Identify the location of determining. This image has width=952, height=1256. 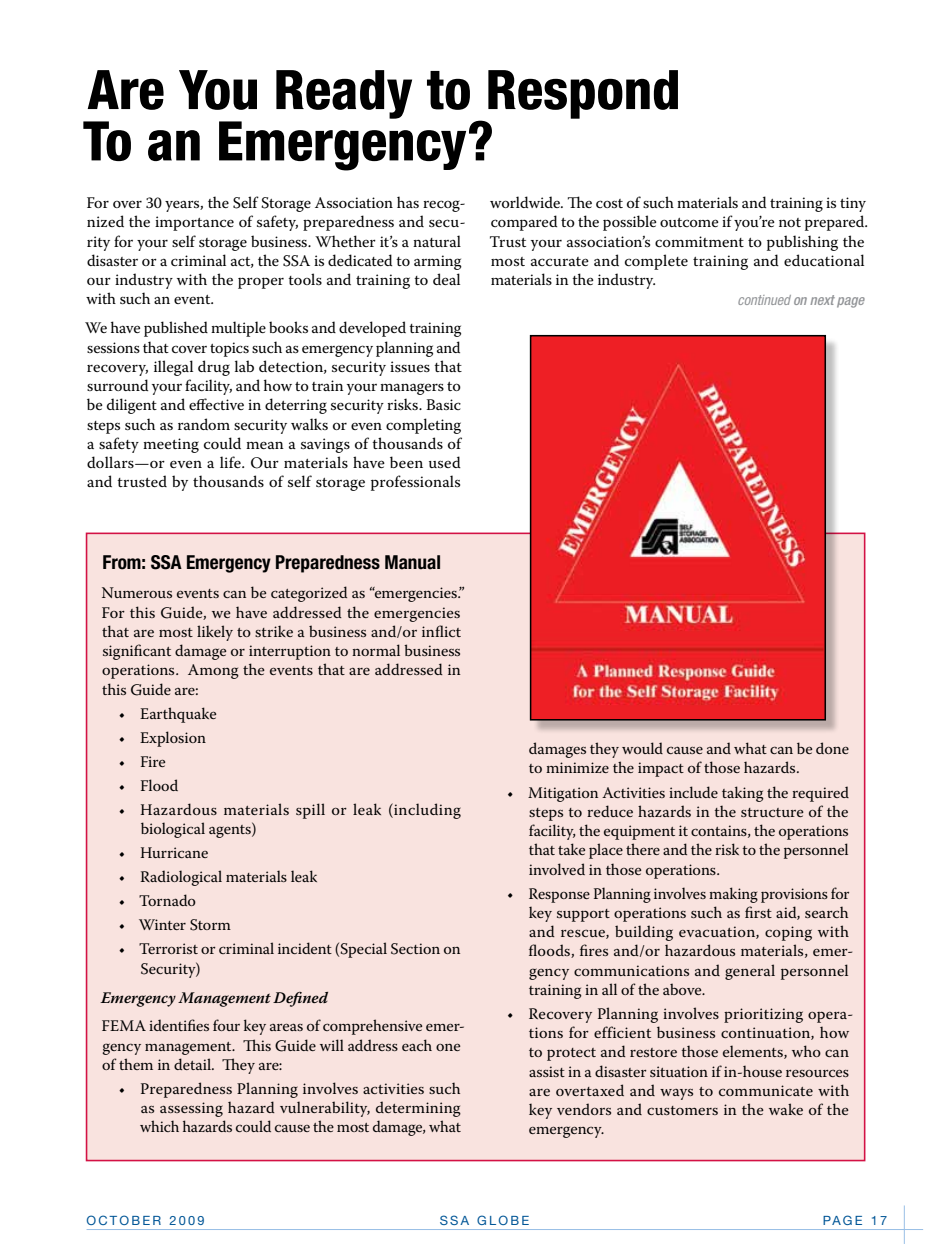
(418, 1109).
